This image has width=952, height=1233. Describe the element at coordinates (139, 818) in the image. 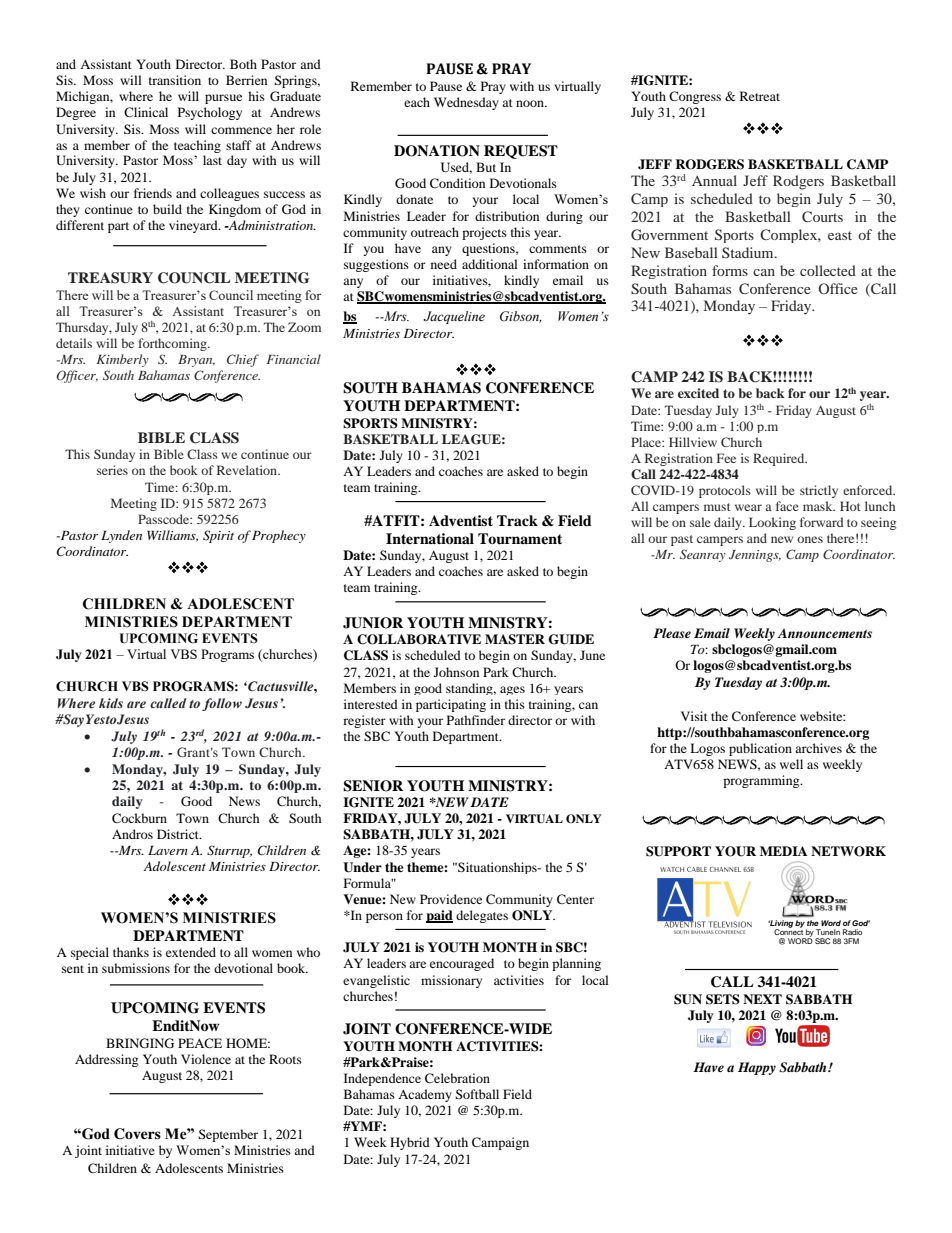

I see `Cockburn` at that location.
